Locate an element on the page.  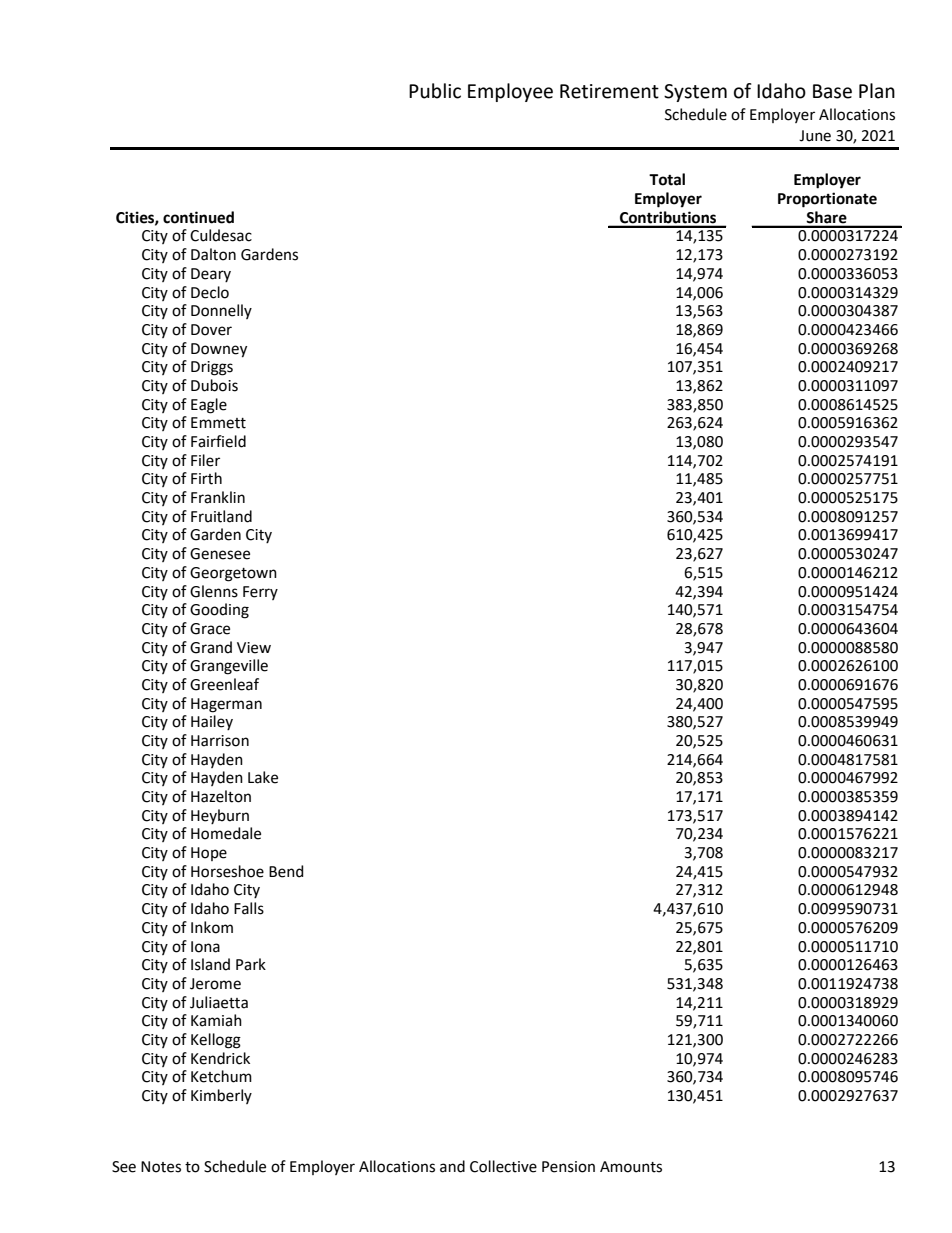
Fairfield is located at coordinates (218, 441).
